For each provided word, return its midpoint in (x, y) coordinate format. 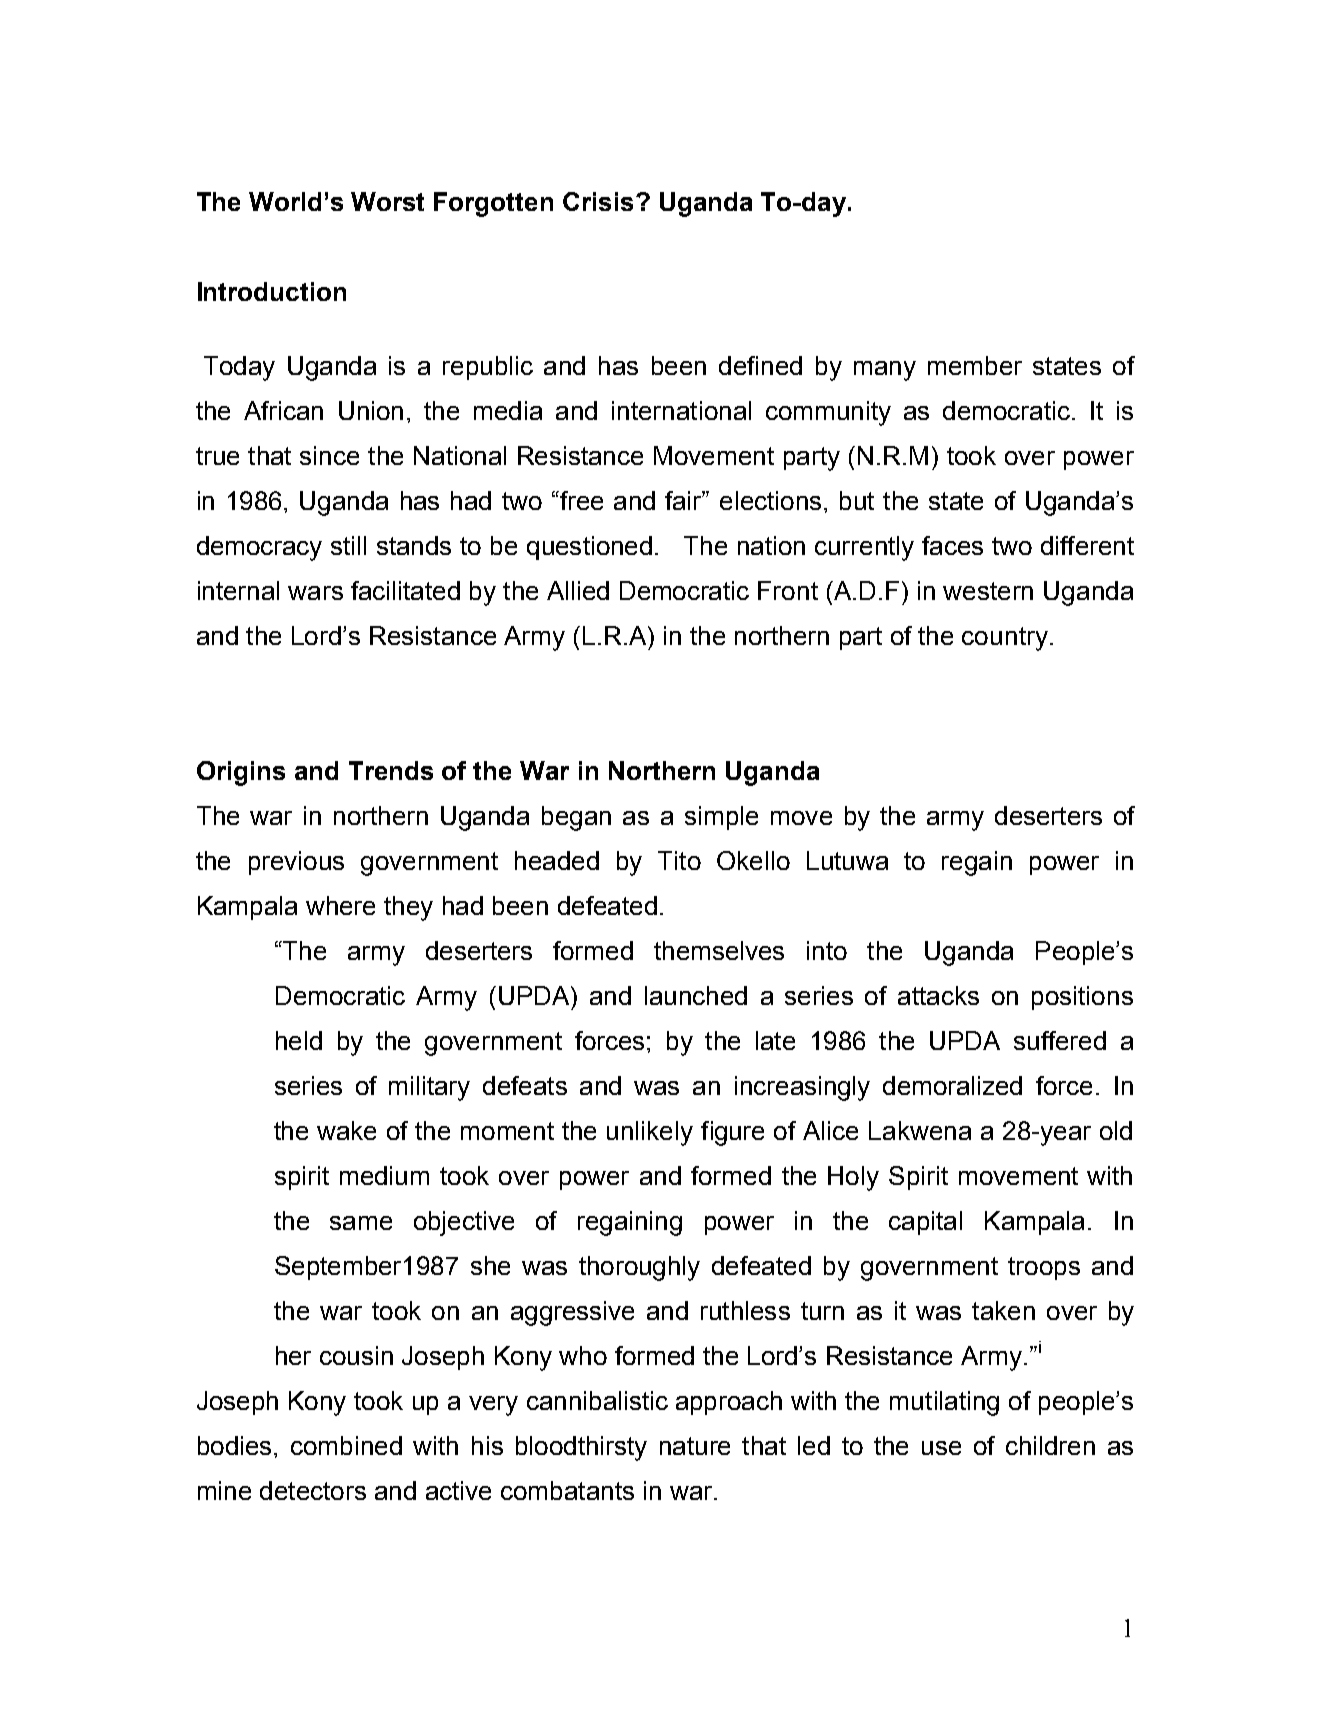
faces (952, 545)
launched (696, 995)
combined (346, 1445)
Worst (387, 201)
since (329, 455)
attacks (938, 995)
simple (721, 818)
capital (925, 1223)
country (1005, 639)
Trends (391, 770)
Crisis (598, 201)
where (340, 905)
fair (685, 500)
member (975, 365)
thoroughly (639, 1268)
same (361, 1223)
